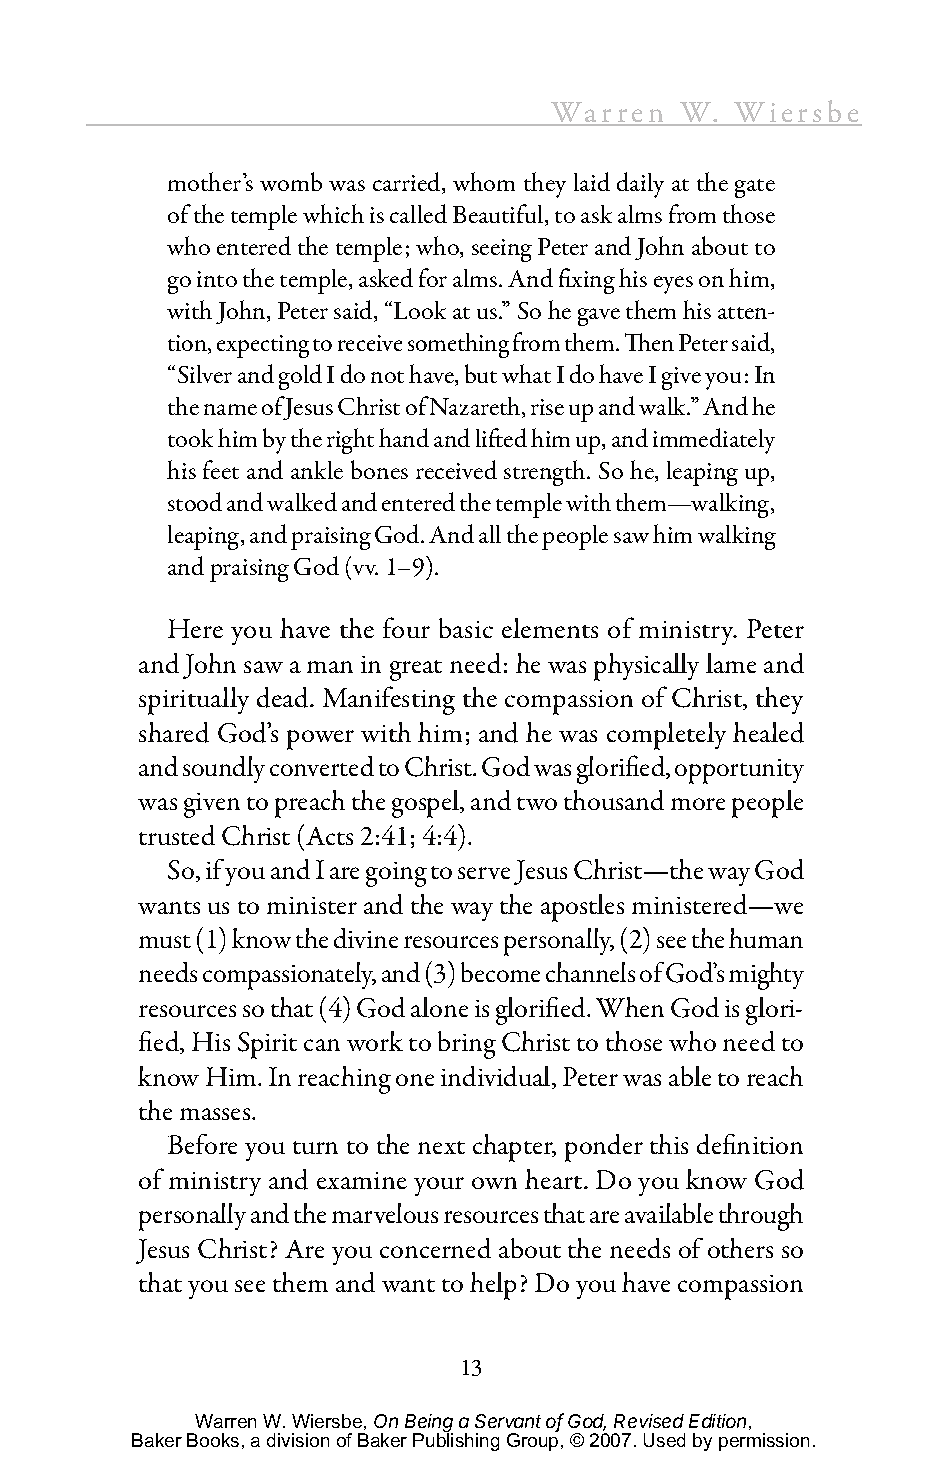  Describe the element at coordinates (630, 1007) in the screenshot. I see `When` at that location.
